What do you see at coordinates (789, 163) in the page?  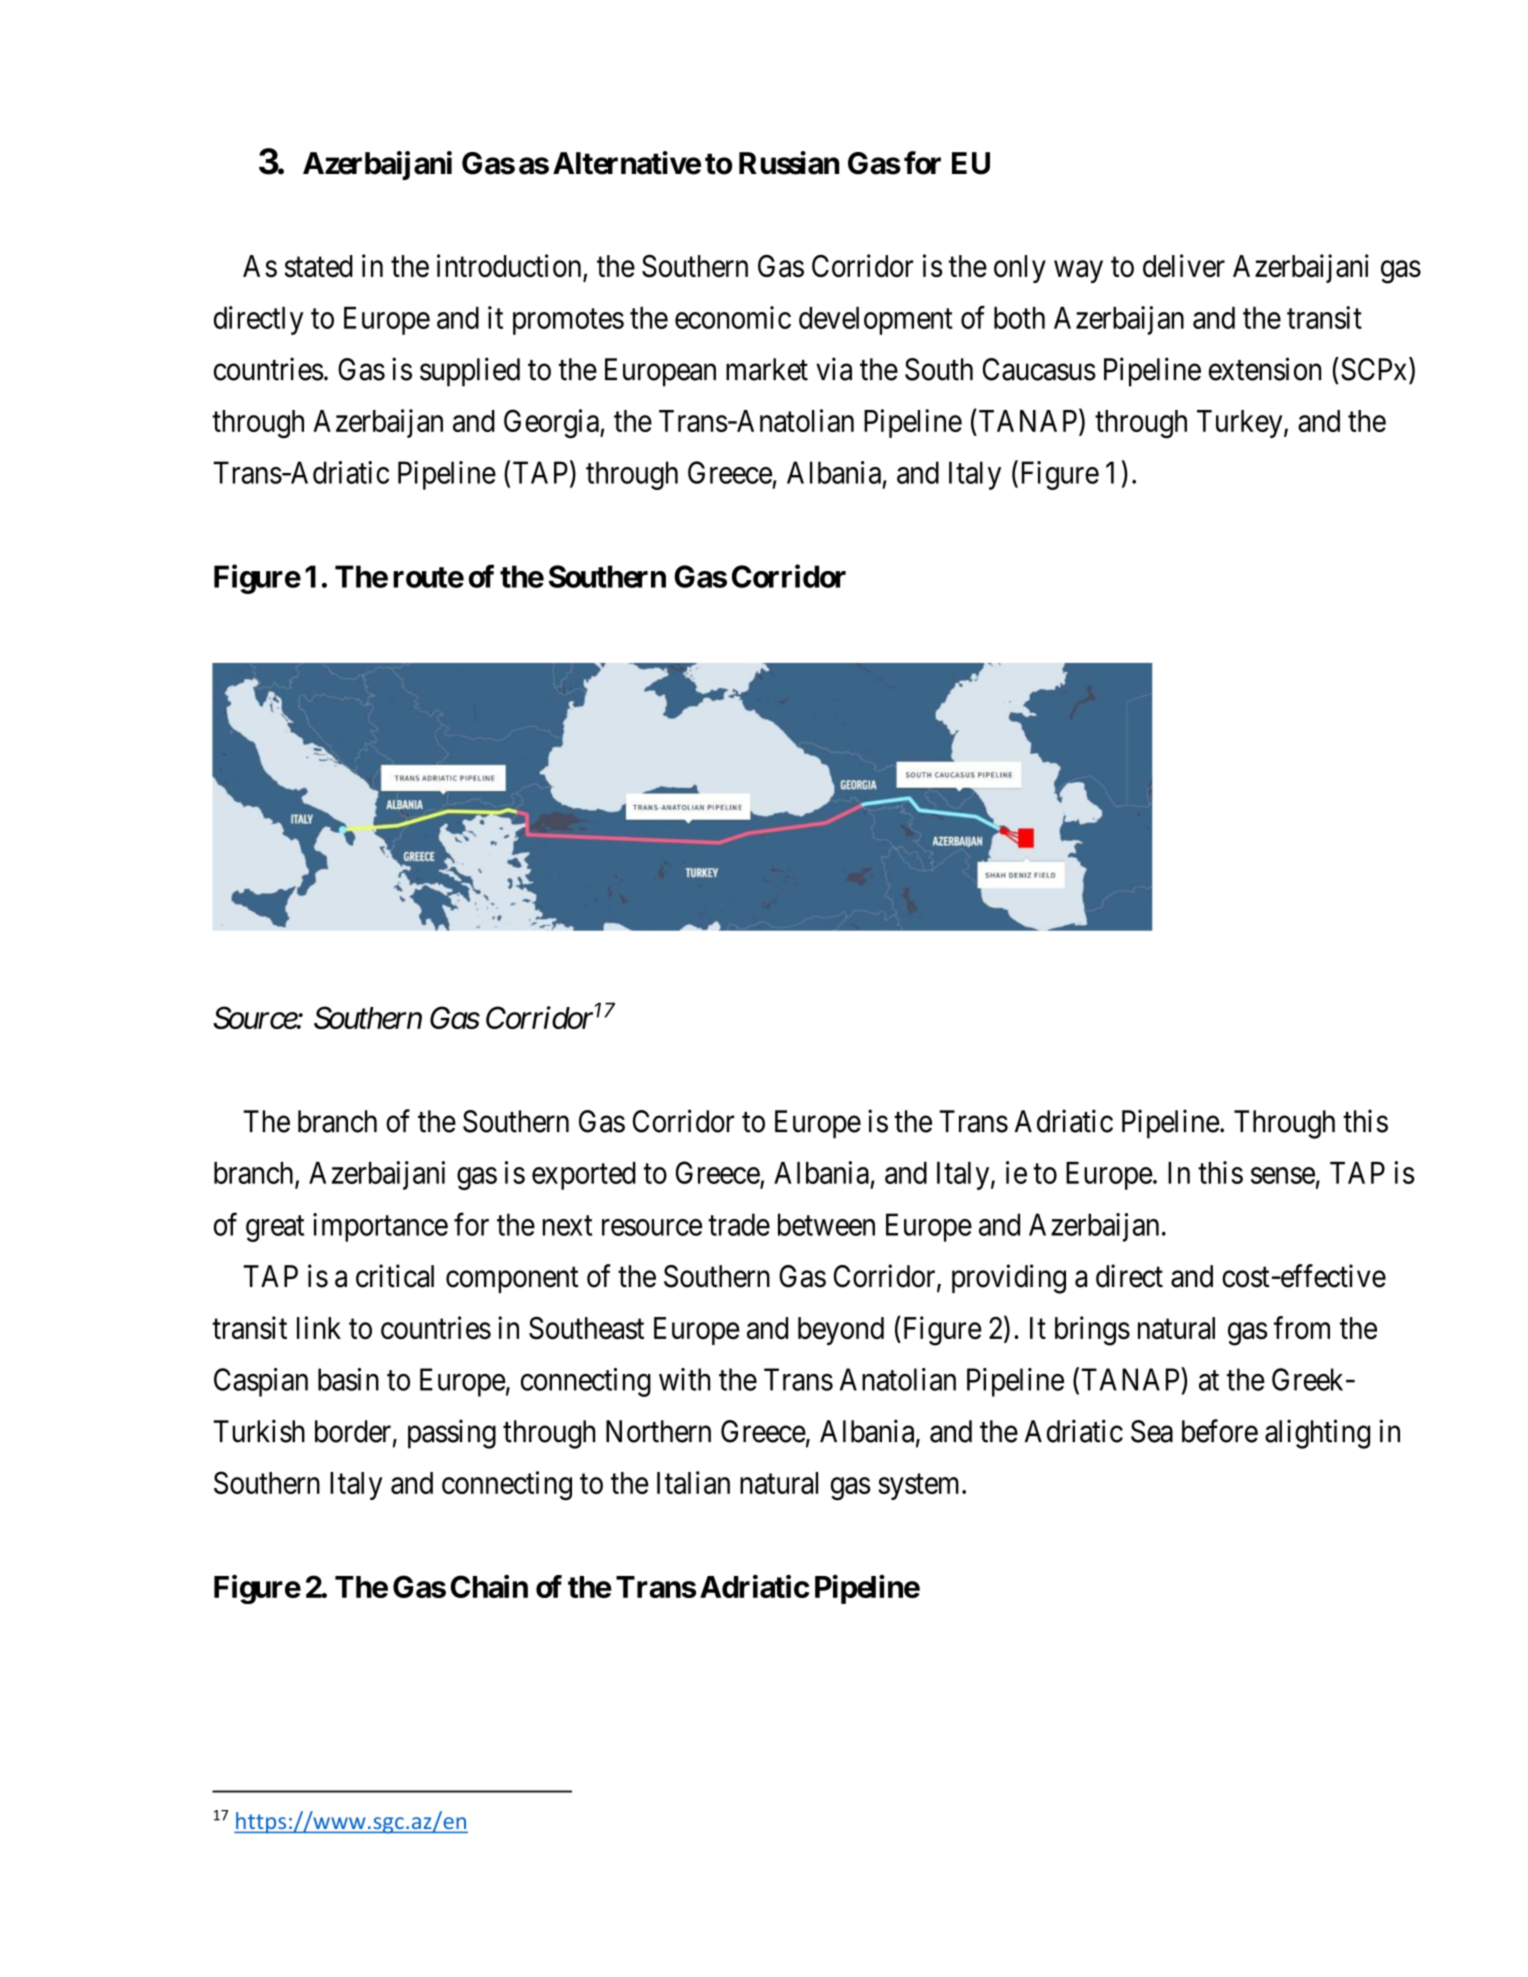 I see `Russian` at bounding box center [789, 163].
